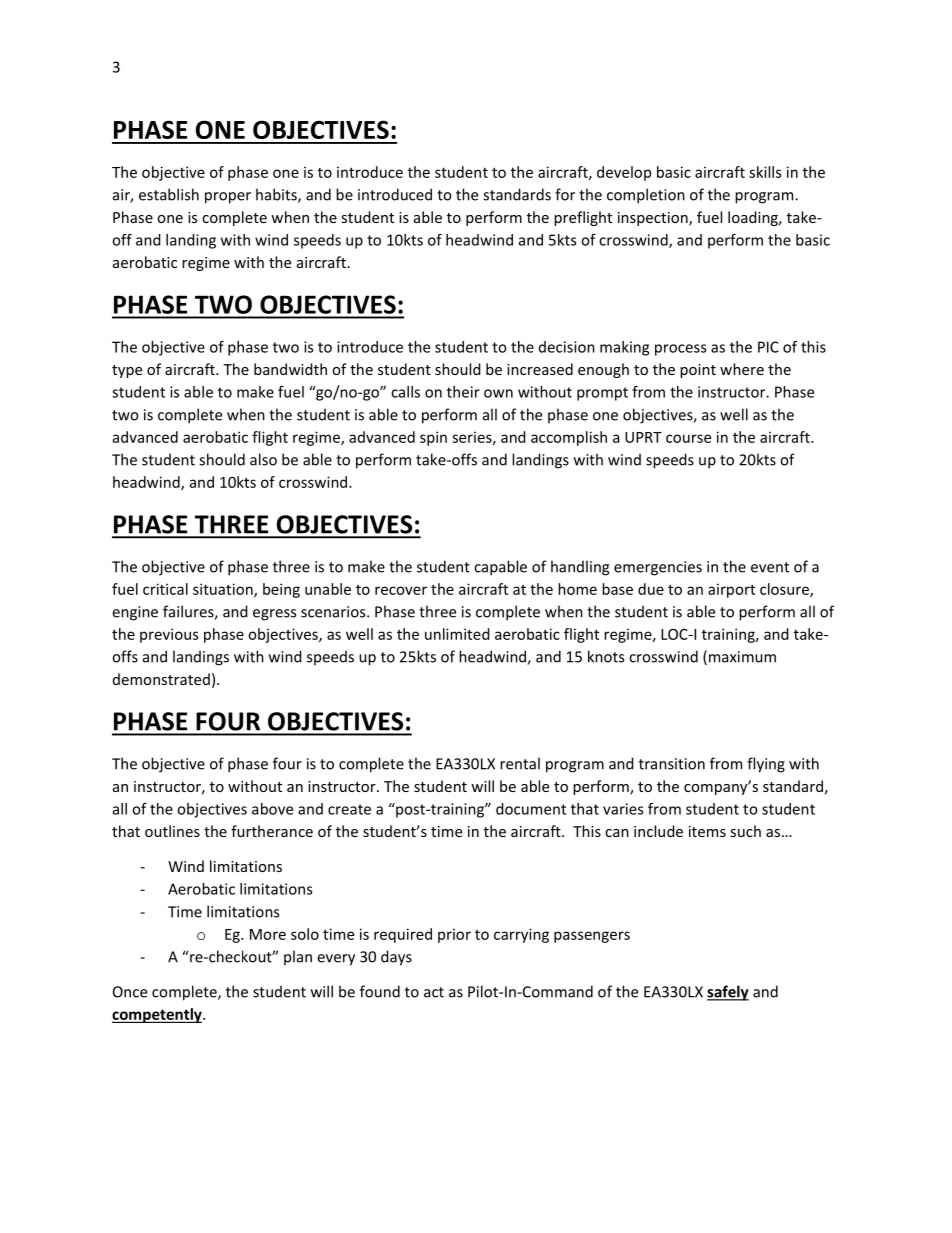 Image resolution: width=952 pixels, height=1233 pixels. Describe the element at coordinates (672, 764) in the document. I see `transition` at that location.
